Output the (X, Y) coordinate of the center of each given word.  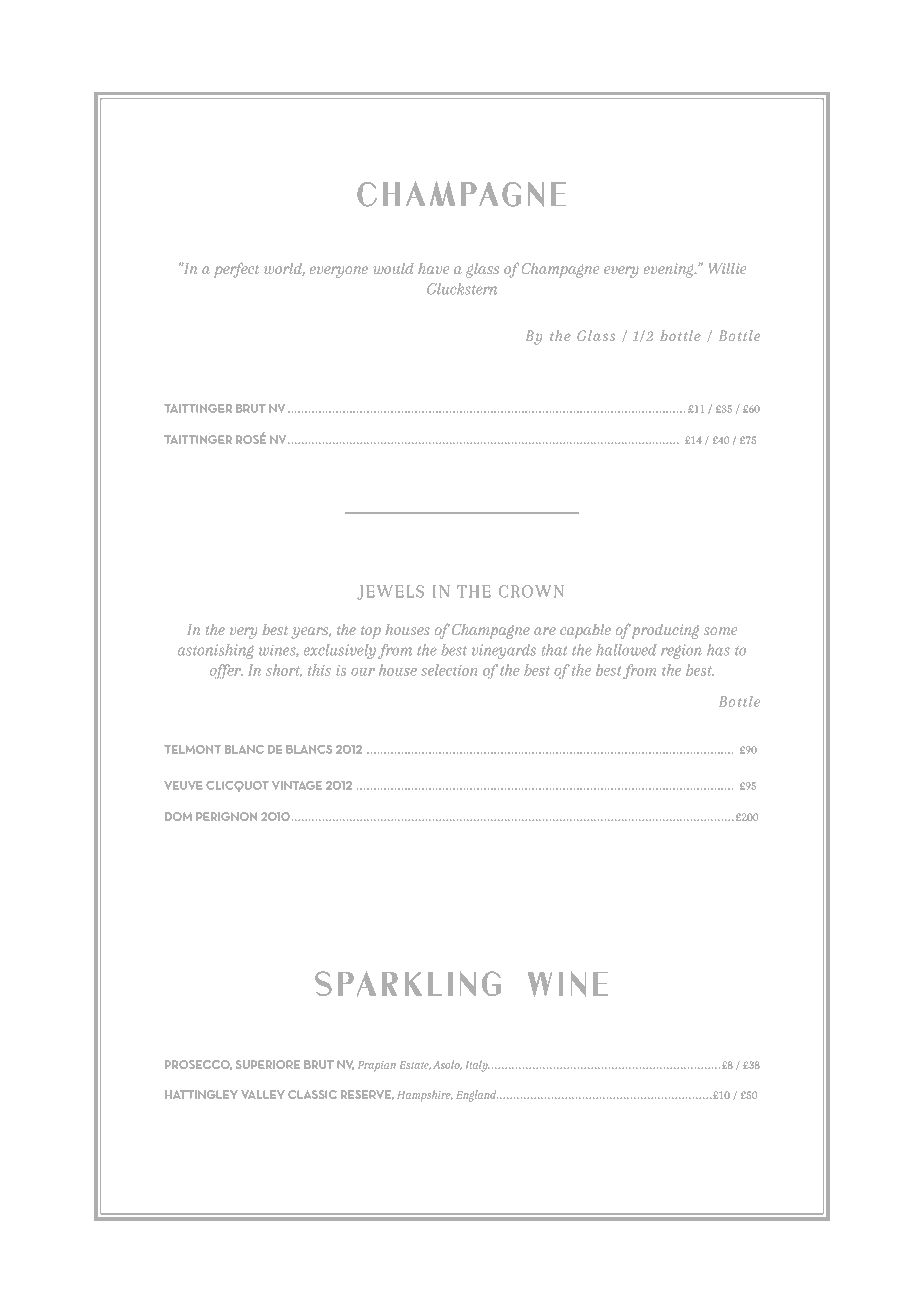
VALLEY (262, 1094)
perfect (236, 270)
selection (449, 670)
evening (670, 270)
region (681, 651)
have (433, 268)
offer (226, 671)
